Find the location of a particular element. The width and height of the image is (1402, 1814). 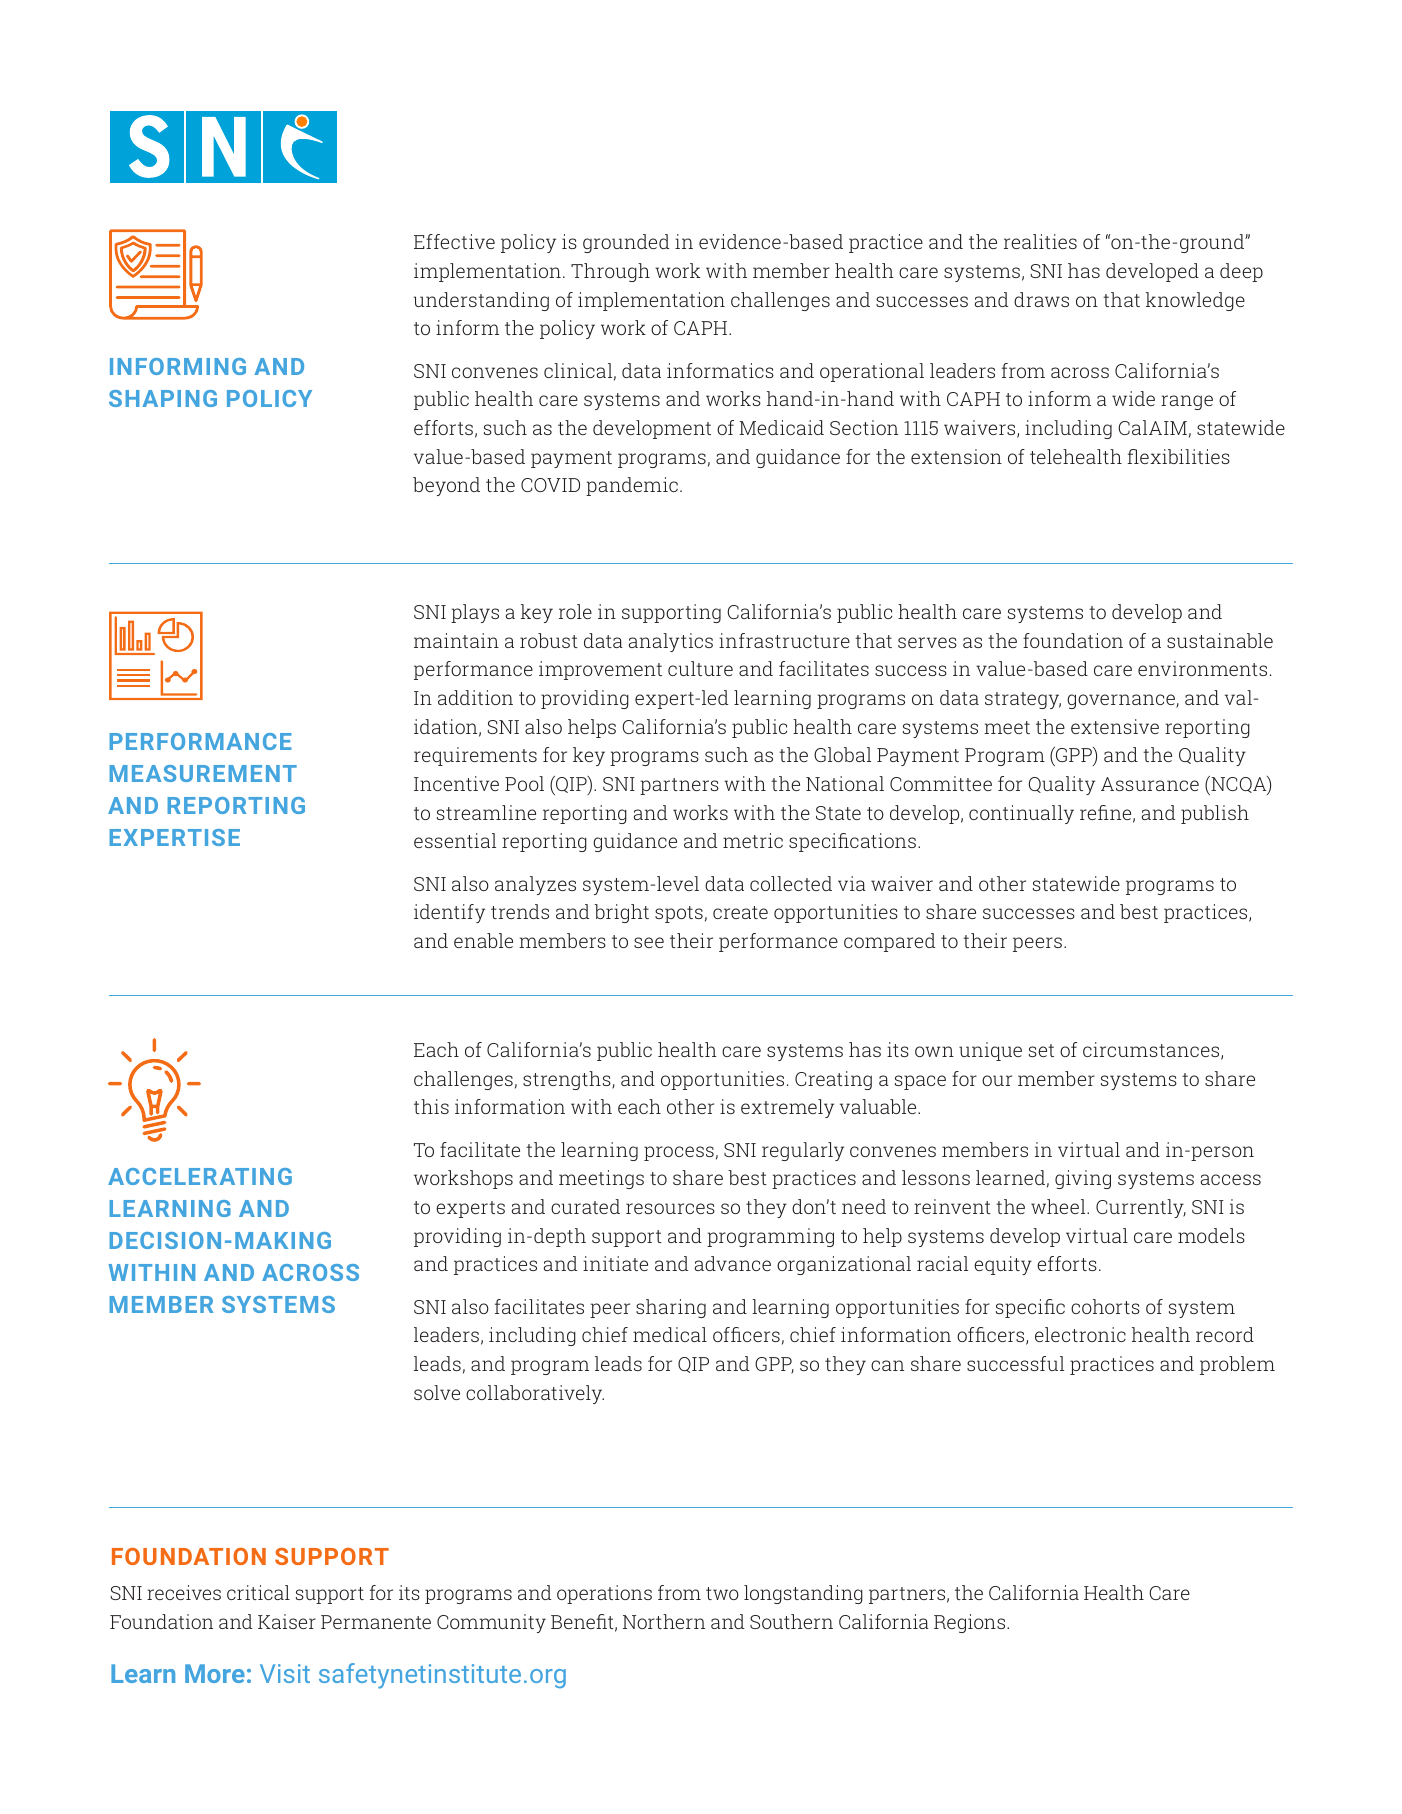

giving is located at coordinates (1083, 1179).
